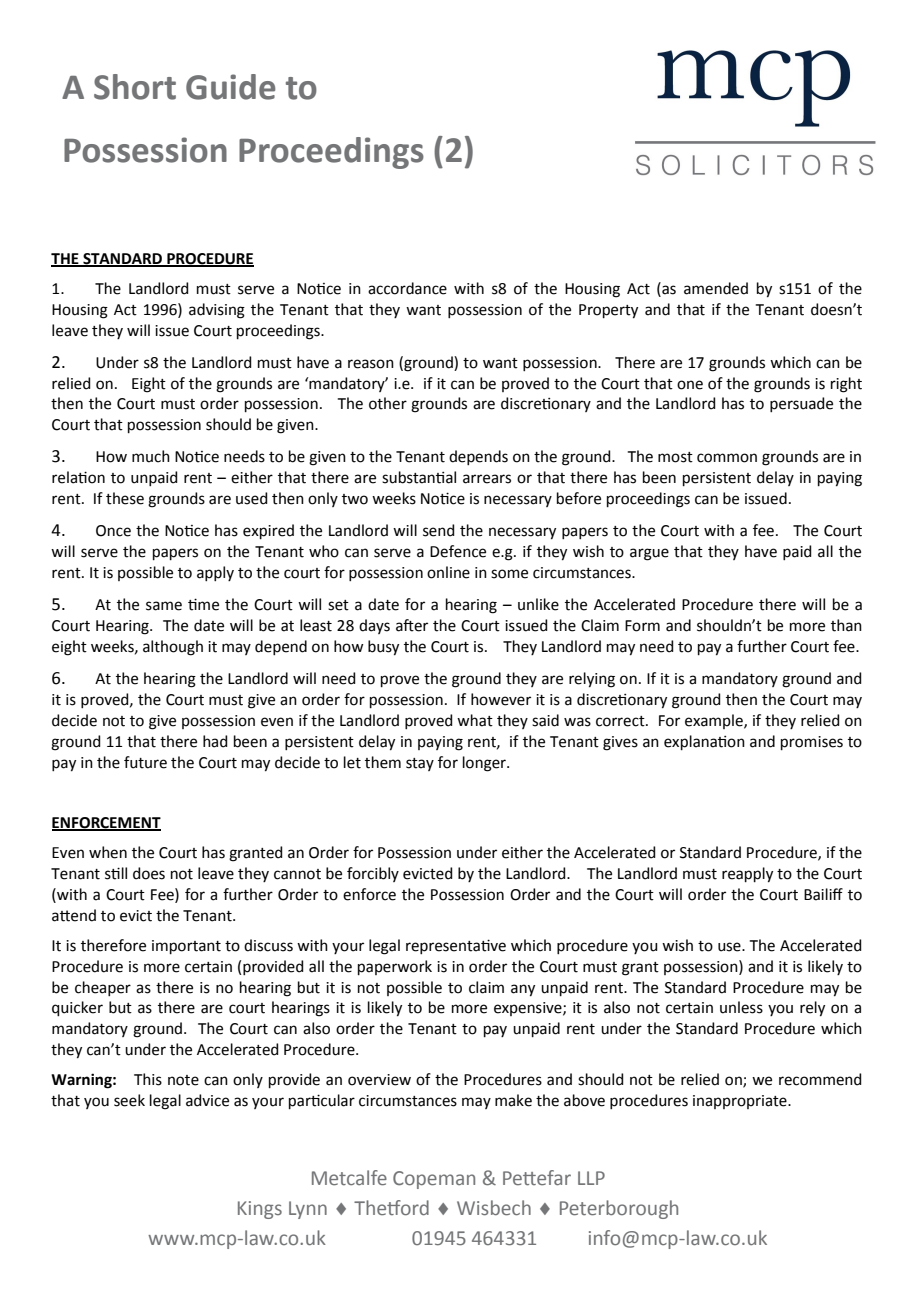 This page has height=1308, width=924. I want to click on although, so click(173, 648).
